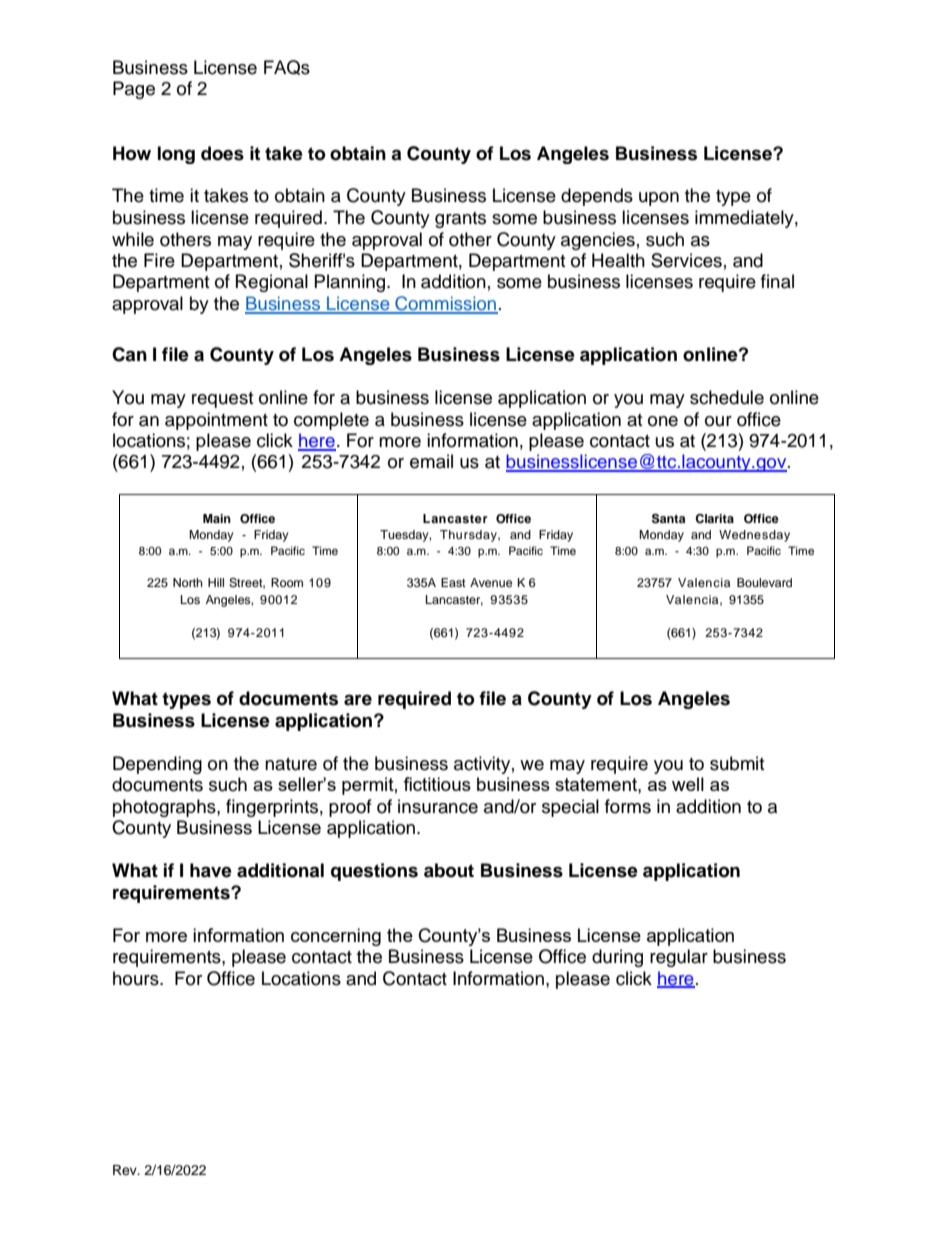  I want to click on Boulevard, so click(764, 582).
